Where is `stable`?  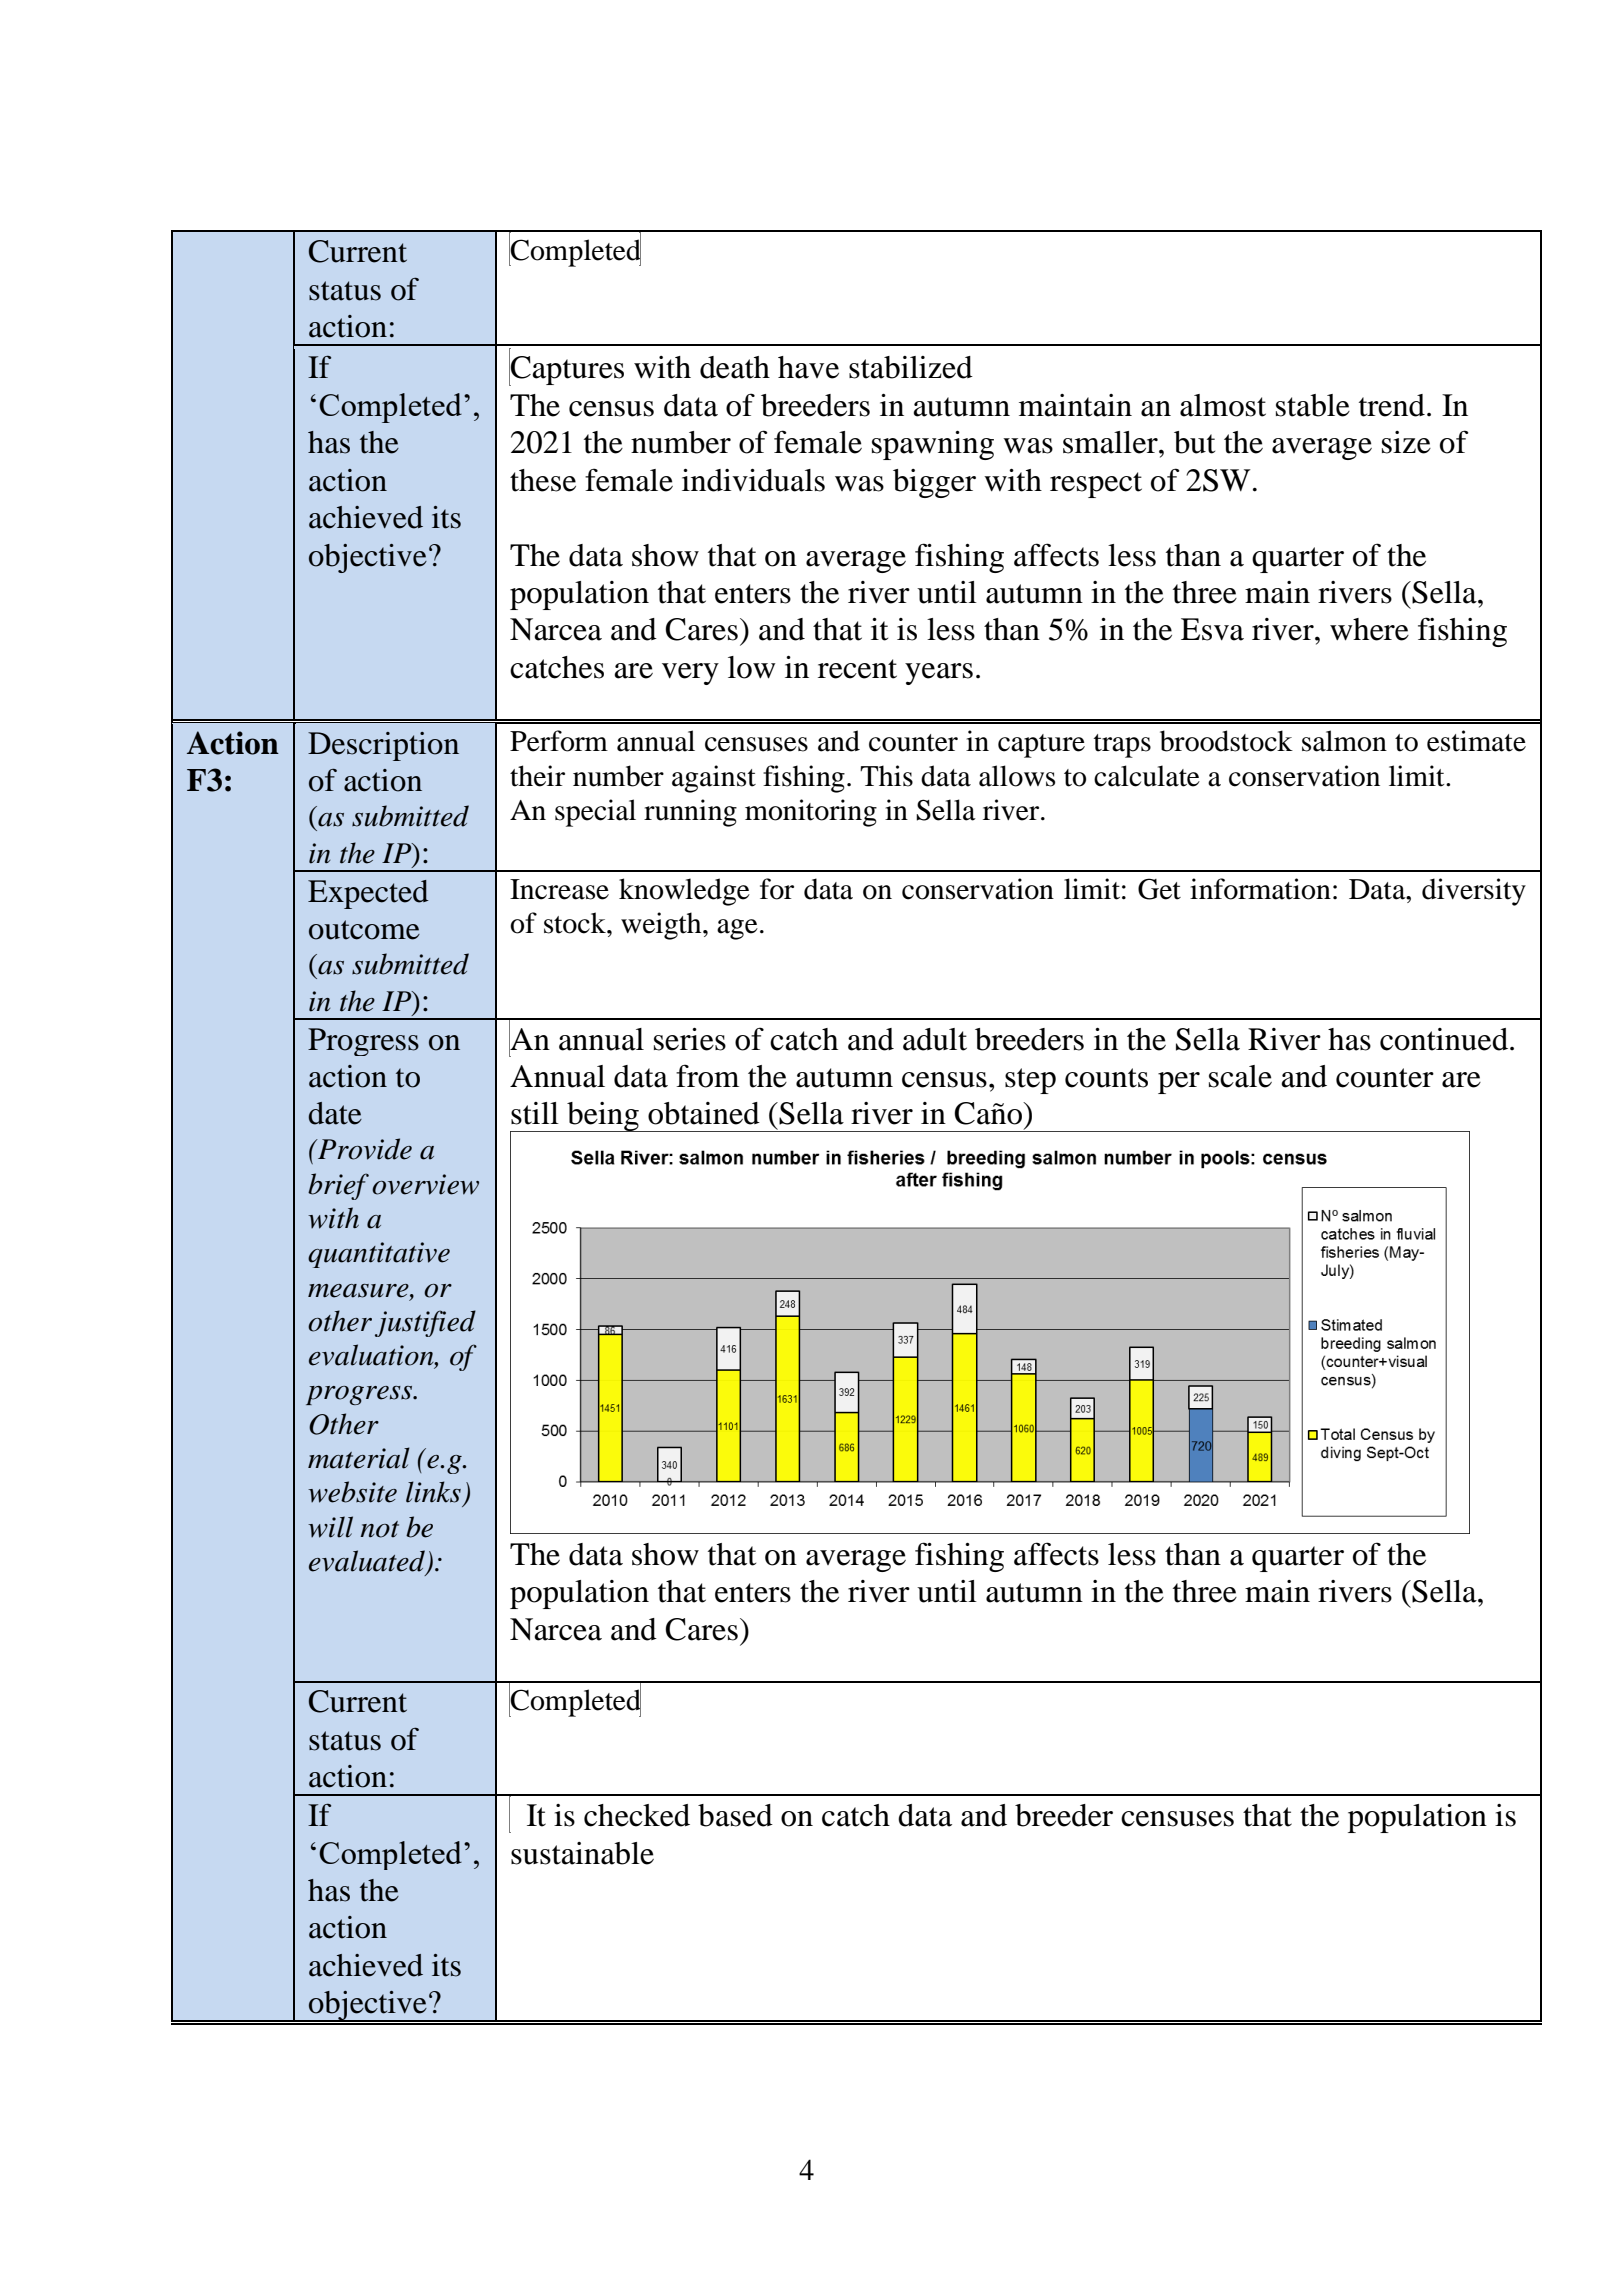
stable is located at coordinates (1313, 405).
